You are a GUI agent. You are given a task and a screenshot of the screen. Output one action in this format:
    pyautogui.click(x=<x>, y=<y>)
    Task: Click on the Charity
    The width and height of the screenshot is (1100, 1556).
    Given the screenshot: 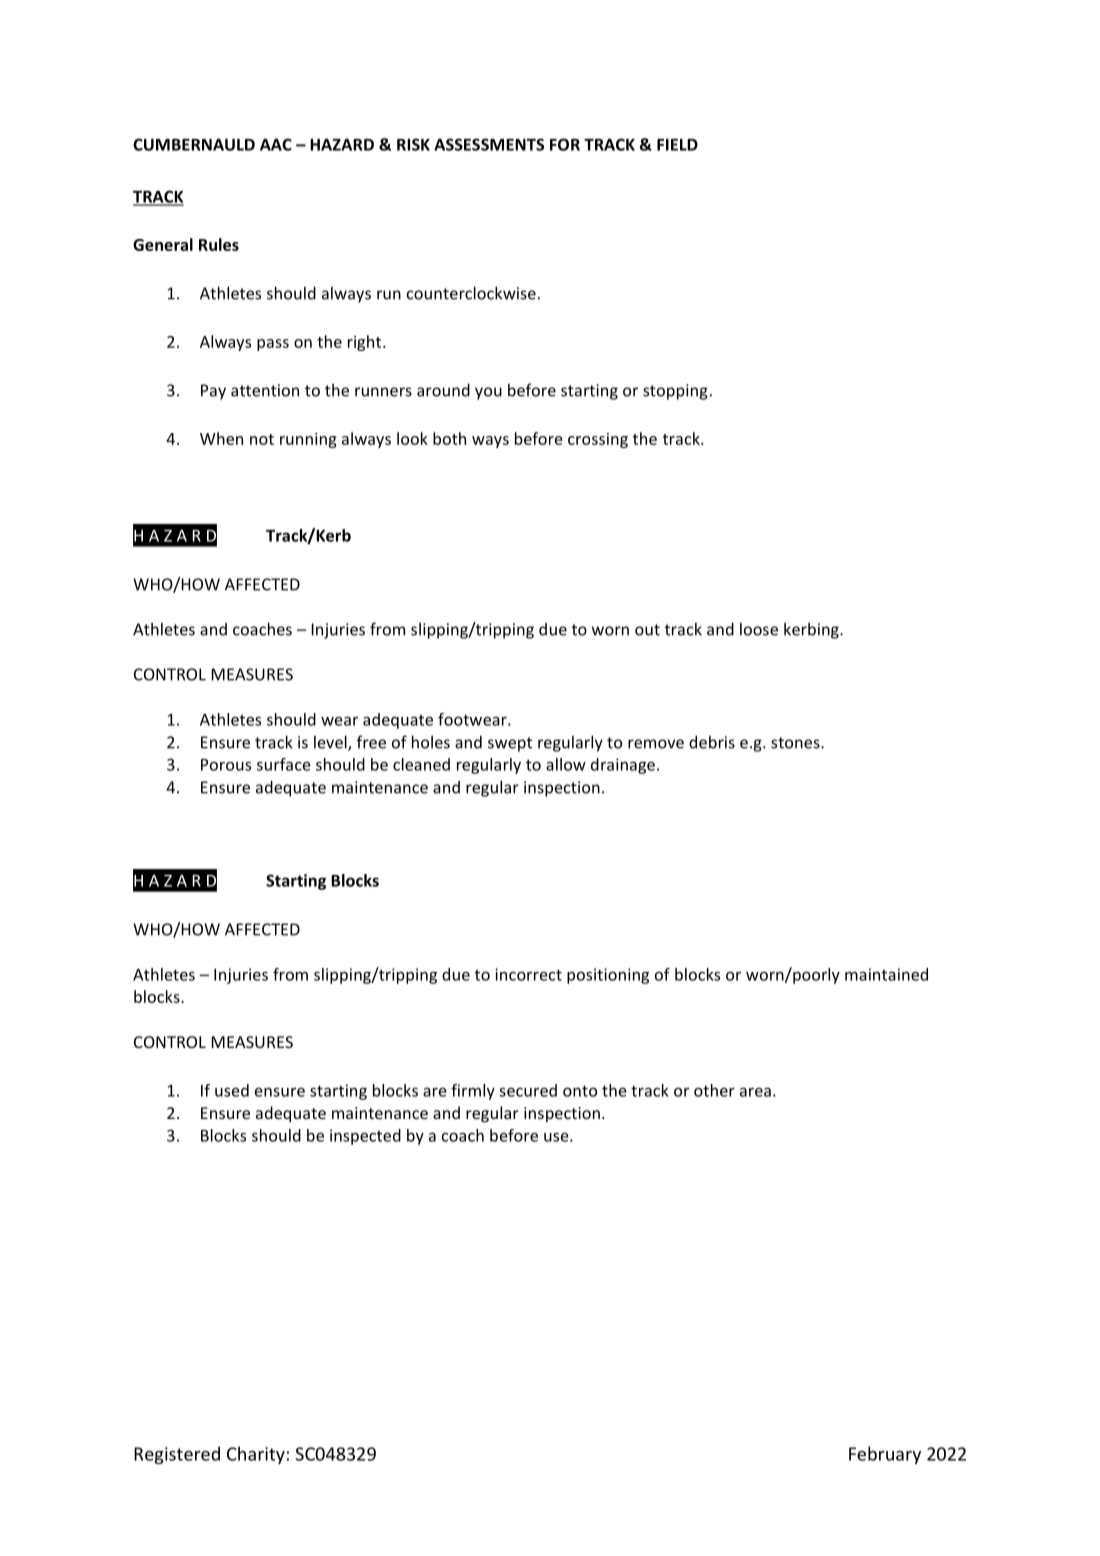 What is the action you would take?
    pyautogui.click(x=256, y=1455)
